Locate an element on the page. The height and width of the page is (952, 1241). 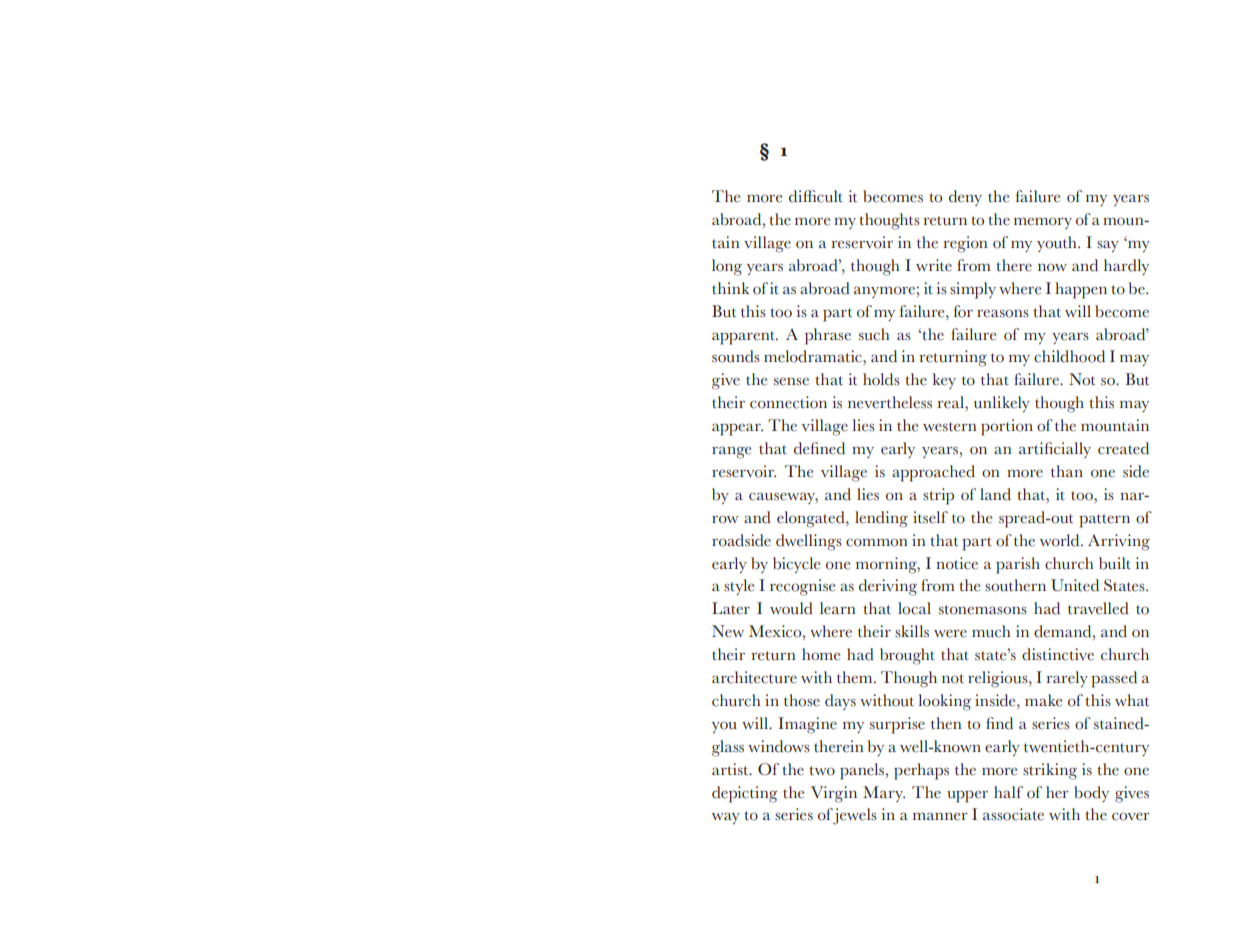
travelled is located at coordinates (1098, 608).
